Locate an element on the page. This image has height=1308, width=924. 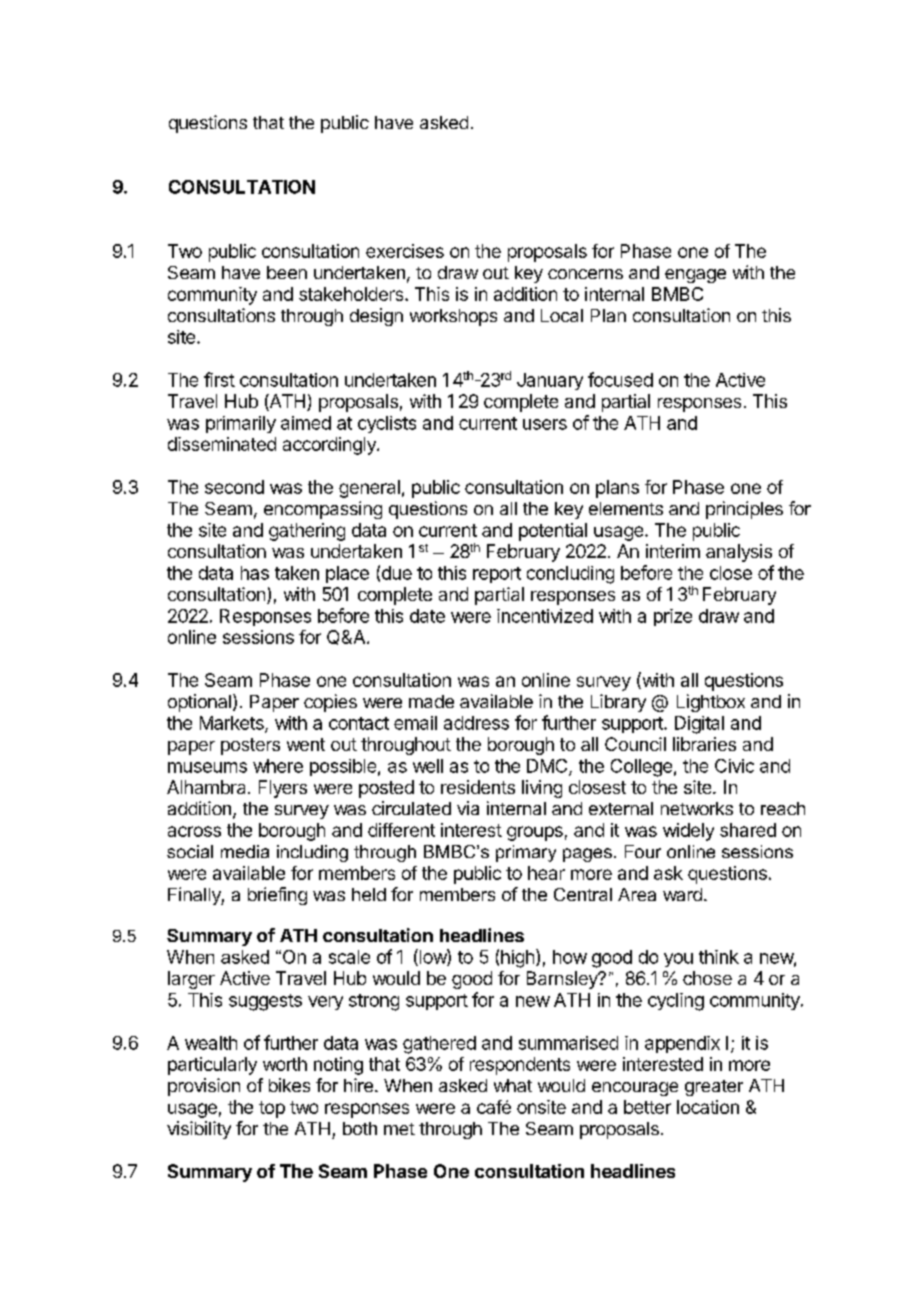
widely is located at coordinates (688, 832).
